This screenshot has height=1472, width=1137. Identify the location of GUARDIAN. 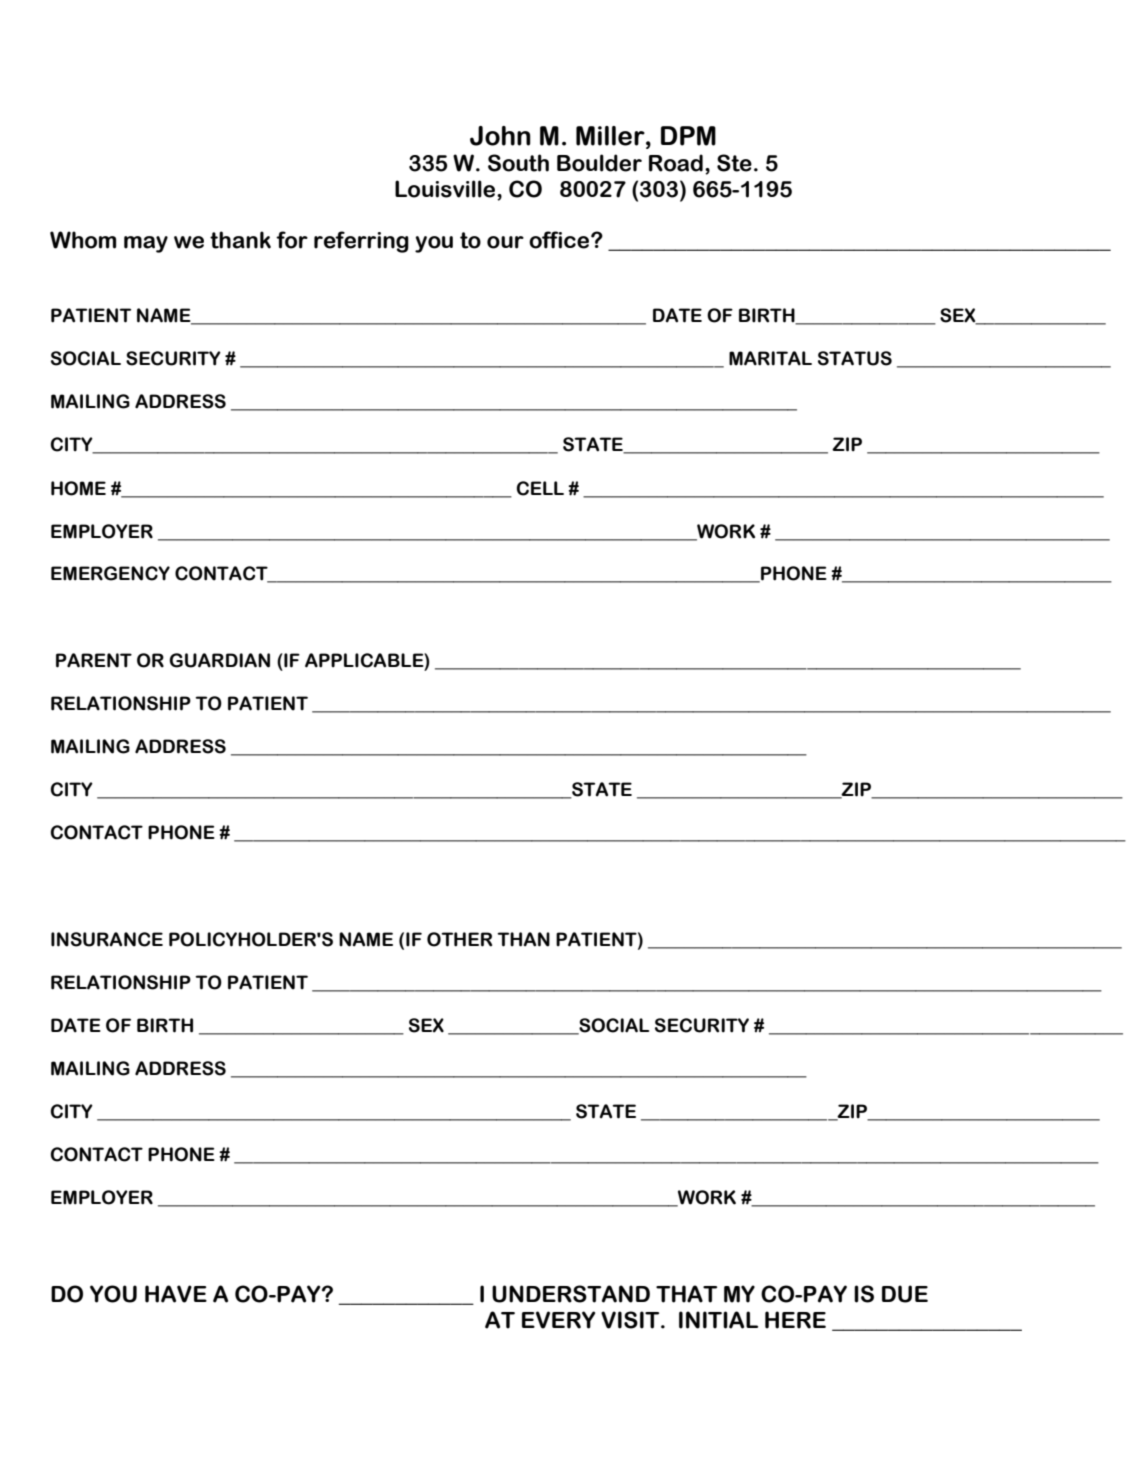
(219, 660).
